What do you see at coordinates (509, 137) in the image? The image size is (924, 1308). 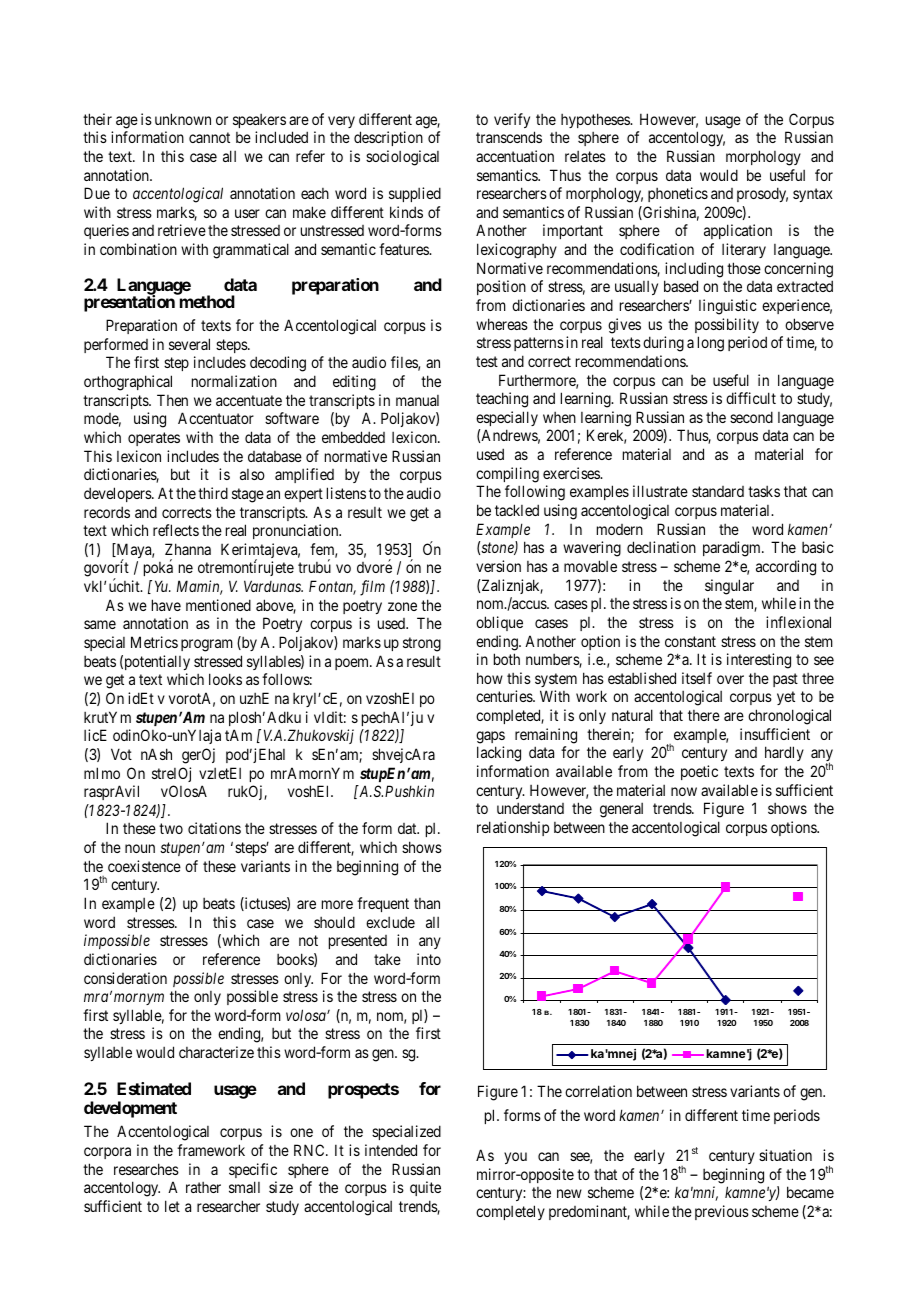 I see `transcends` at bounding box center [509, 137].
